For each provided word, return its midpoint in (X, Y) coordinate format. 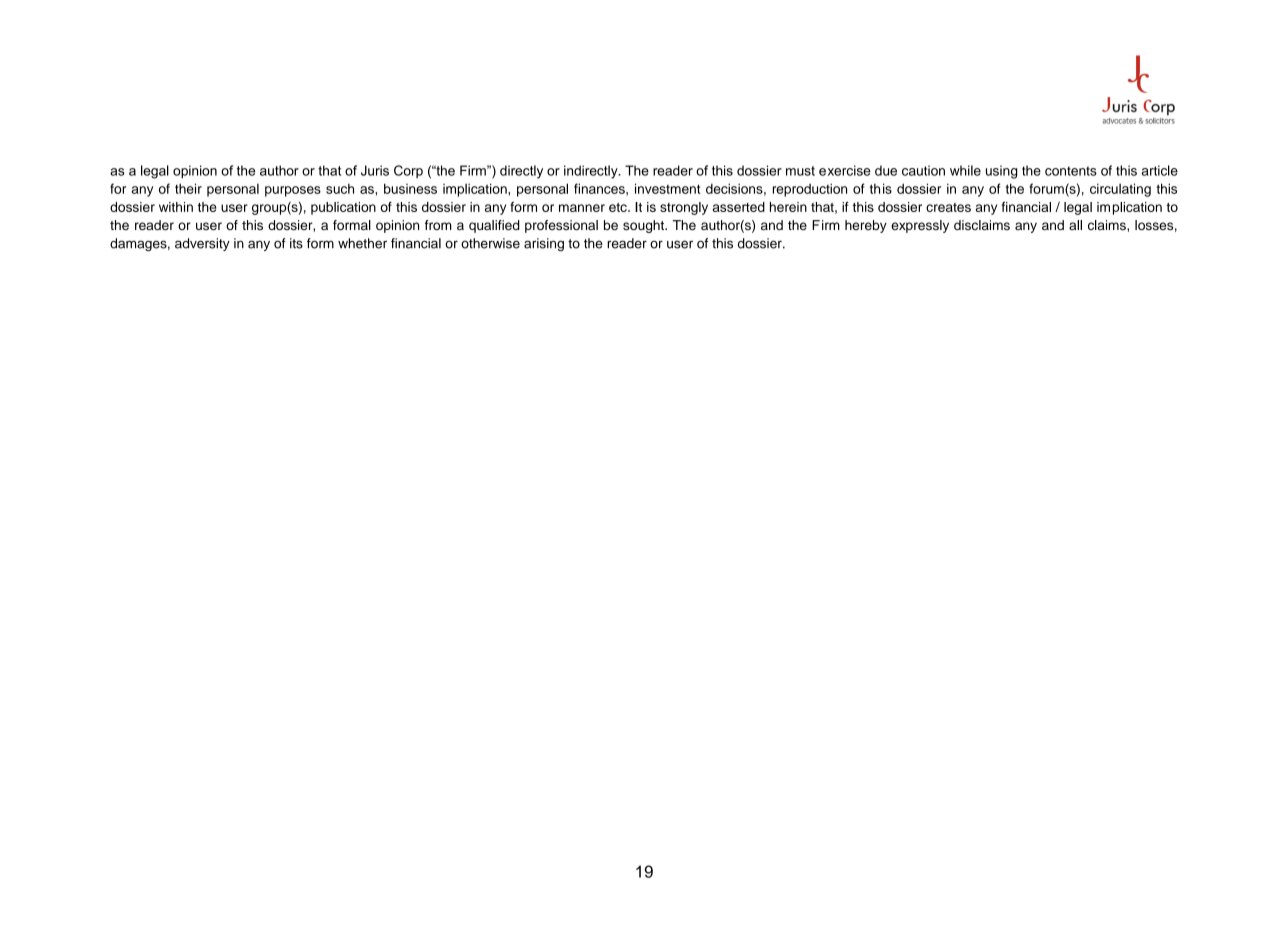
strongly (684, 208)
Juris (375, 170)
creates (948, 207)
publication (343, 208)
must (800, 171)
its (296, 243)
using (1001, 172)
